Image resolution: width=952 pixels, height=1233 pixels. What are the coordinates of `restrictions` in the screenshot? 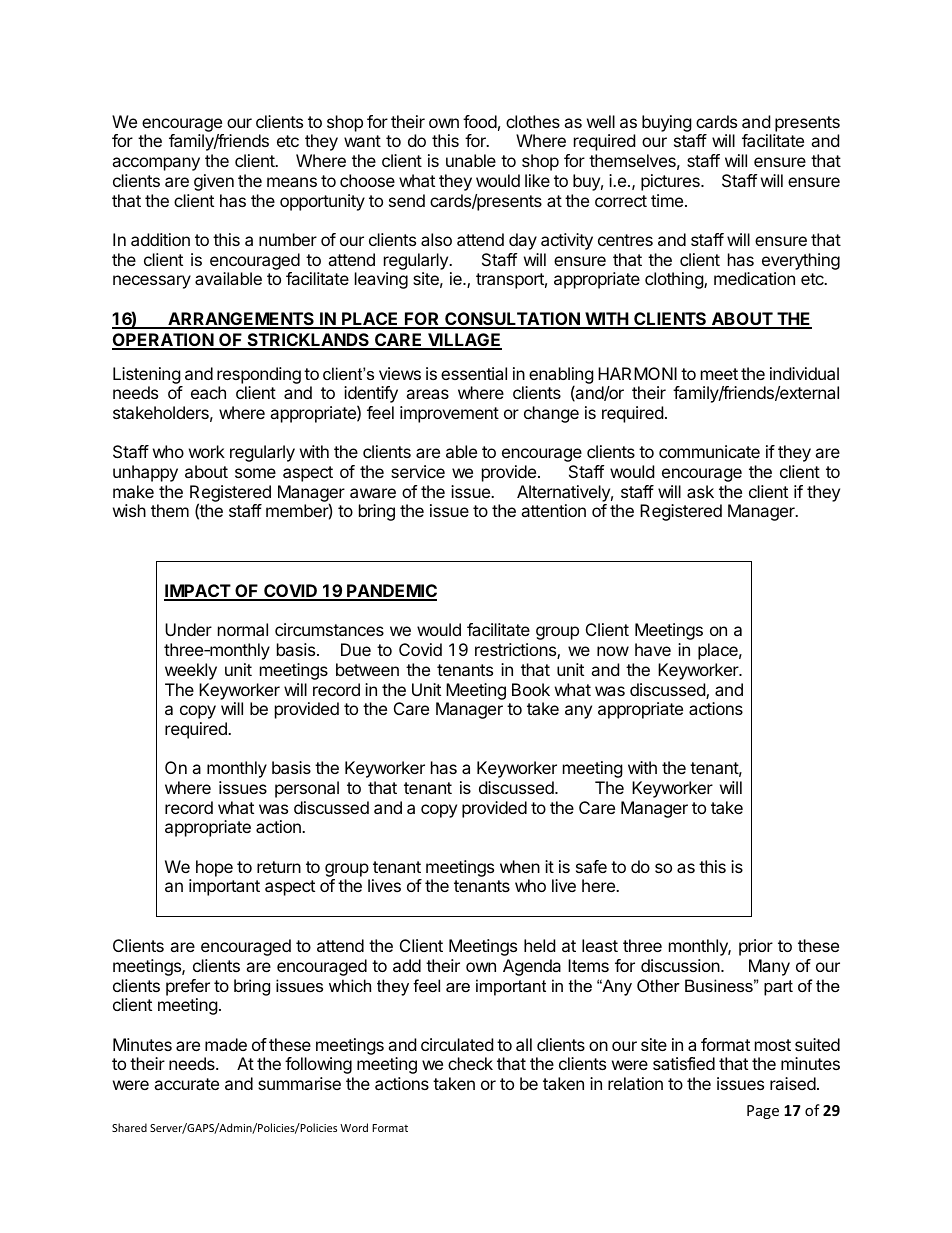 It's located at (516, 651).
